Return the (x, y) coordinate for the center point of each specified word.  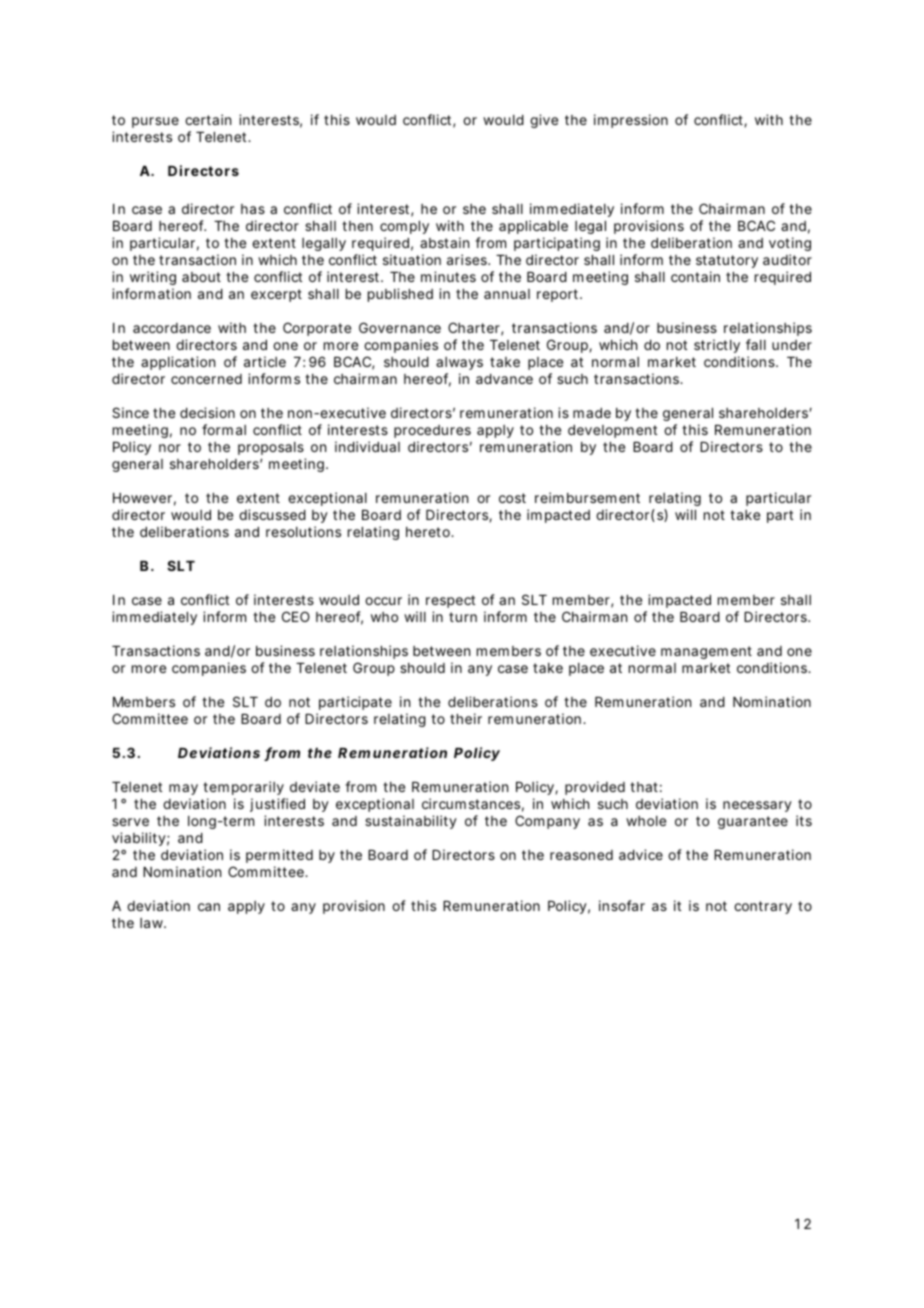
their (466, 718)
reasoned (581, 855)
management (706, 652)
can (209, 907)
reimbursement (587, 497)
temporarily (243, 788)
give (544, 121)
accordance (172, 328)
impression (631, 121)
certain (208, 119)
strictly (717, 346)
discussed (272, 514)
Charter (475, 329)
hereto (430, 532)
